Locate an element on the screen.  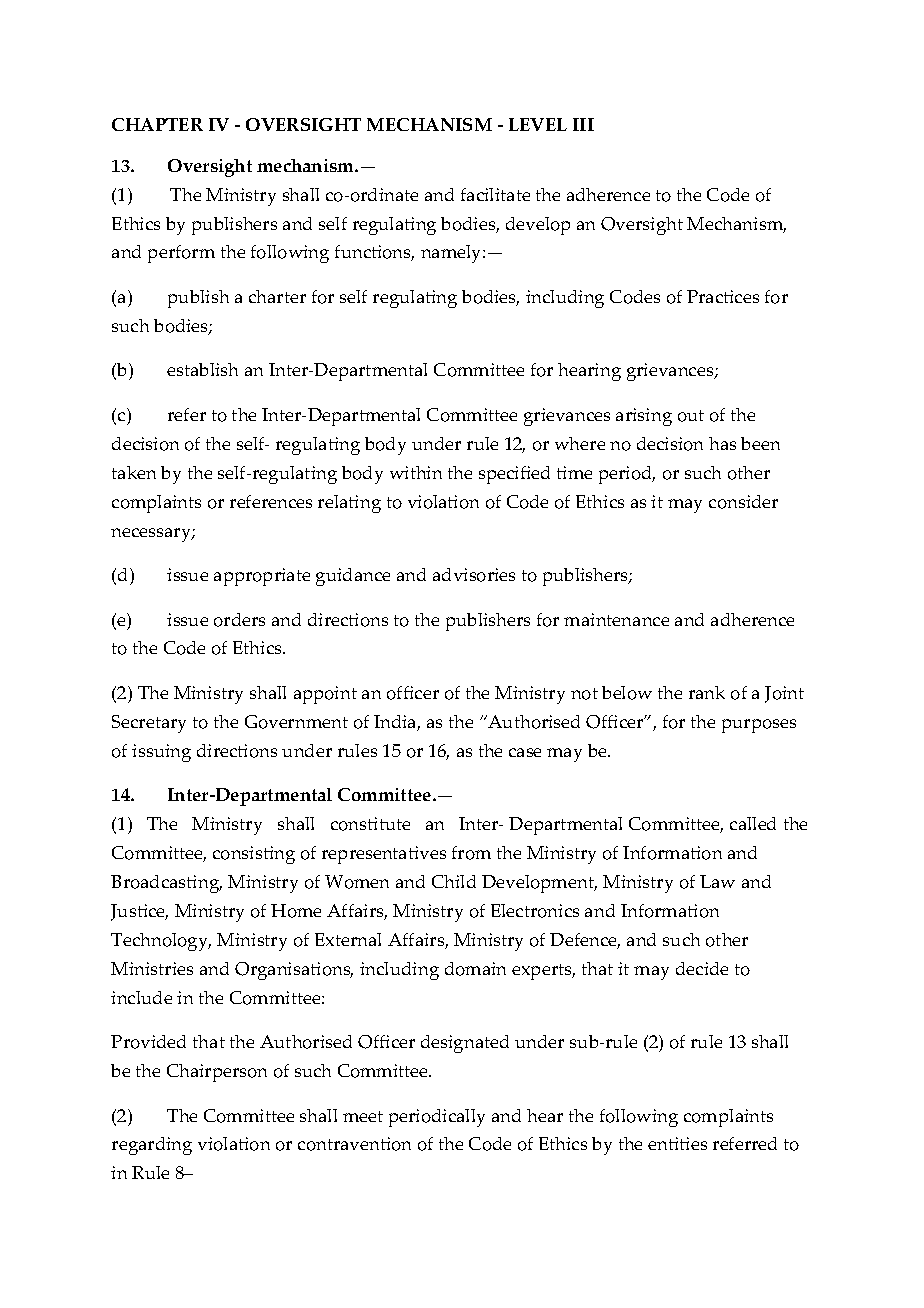
advisories is located at coordinates (474, 575).
